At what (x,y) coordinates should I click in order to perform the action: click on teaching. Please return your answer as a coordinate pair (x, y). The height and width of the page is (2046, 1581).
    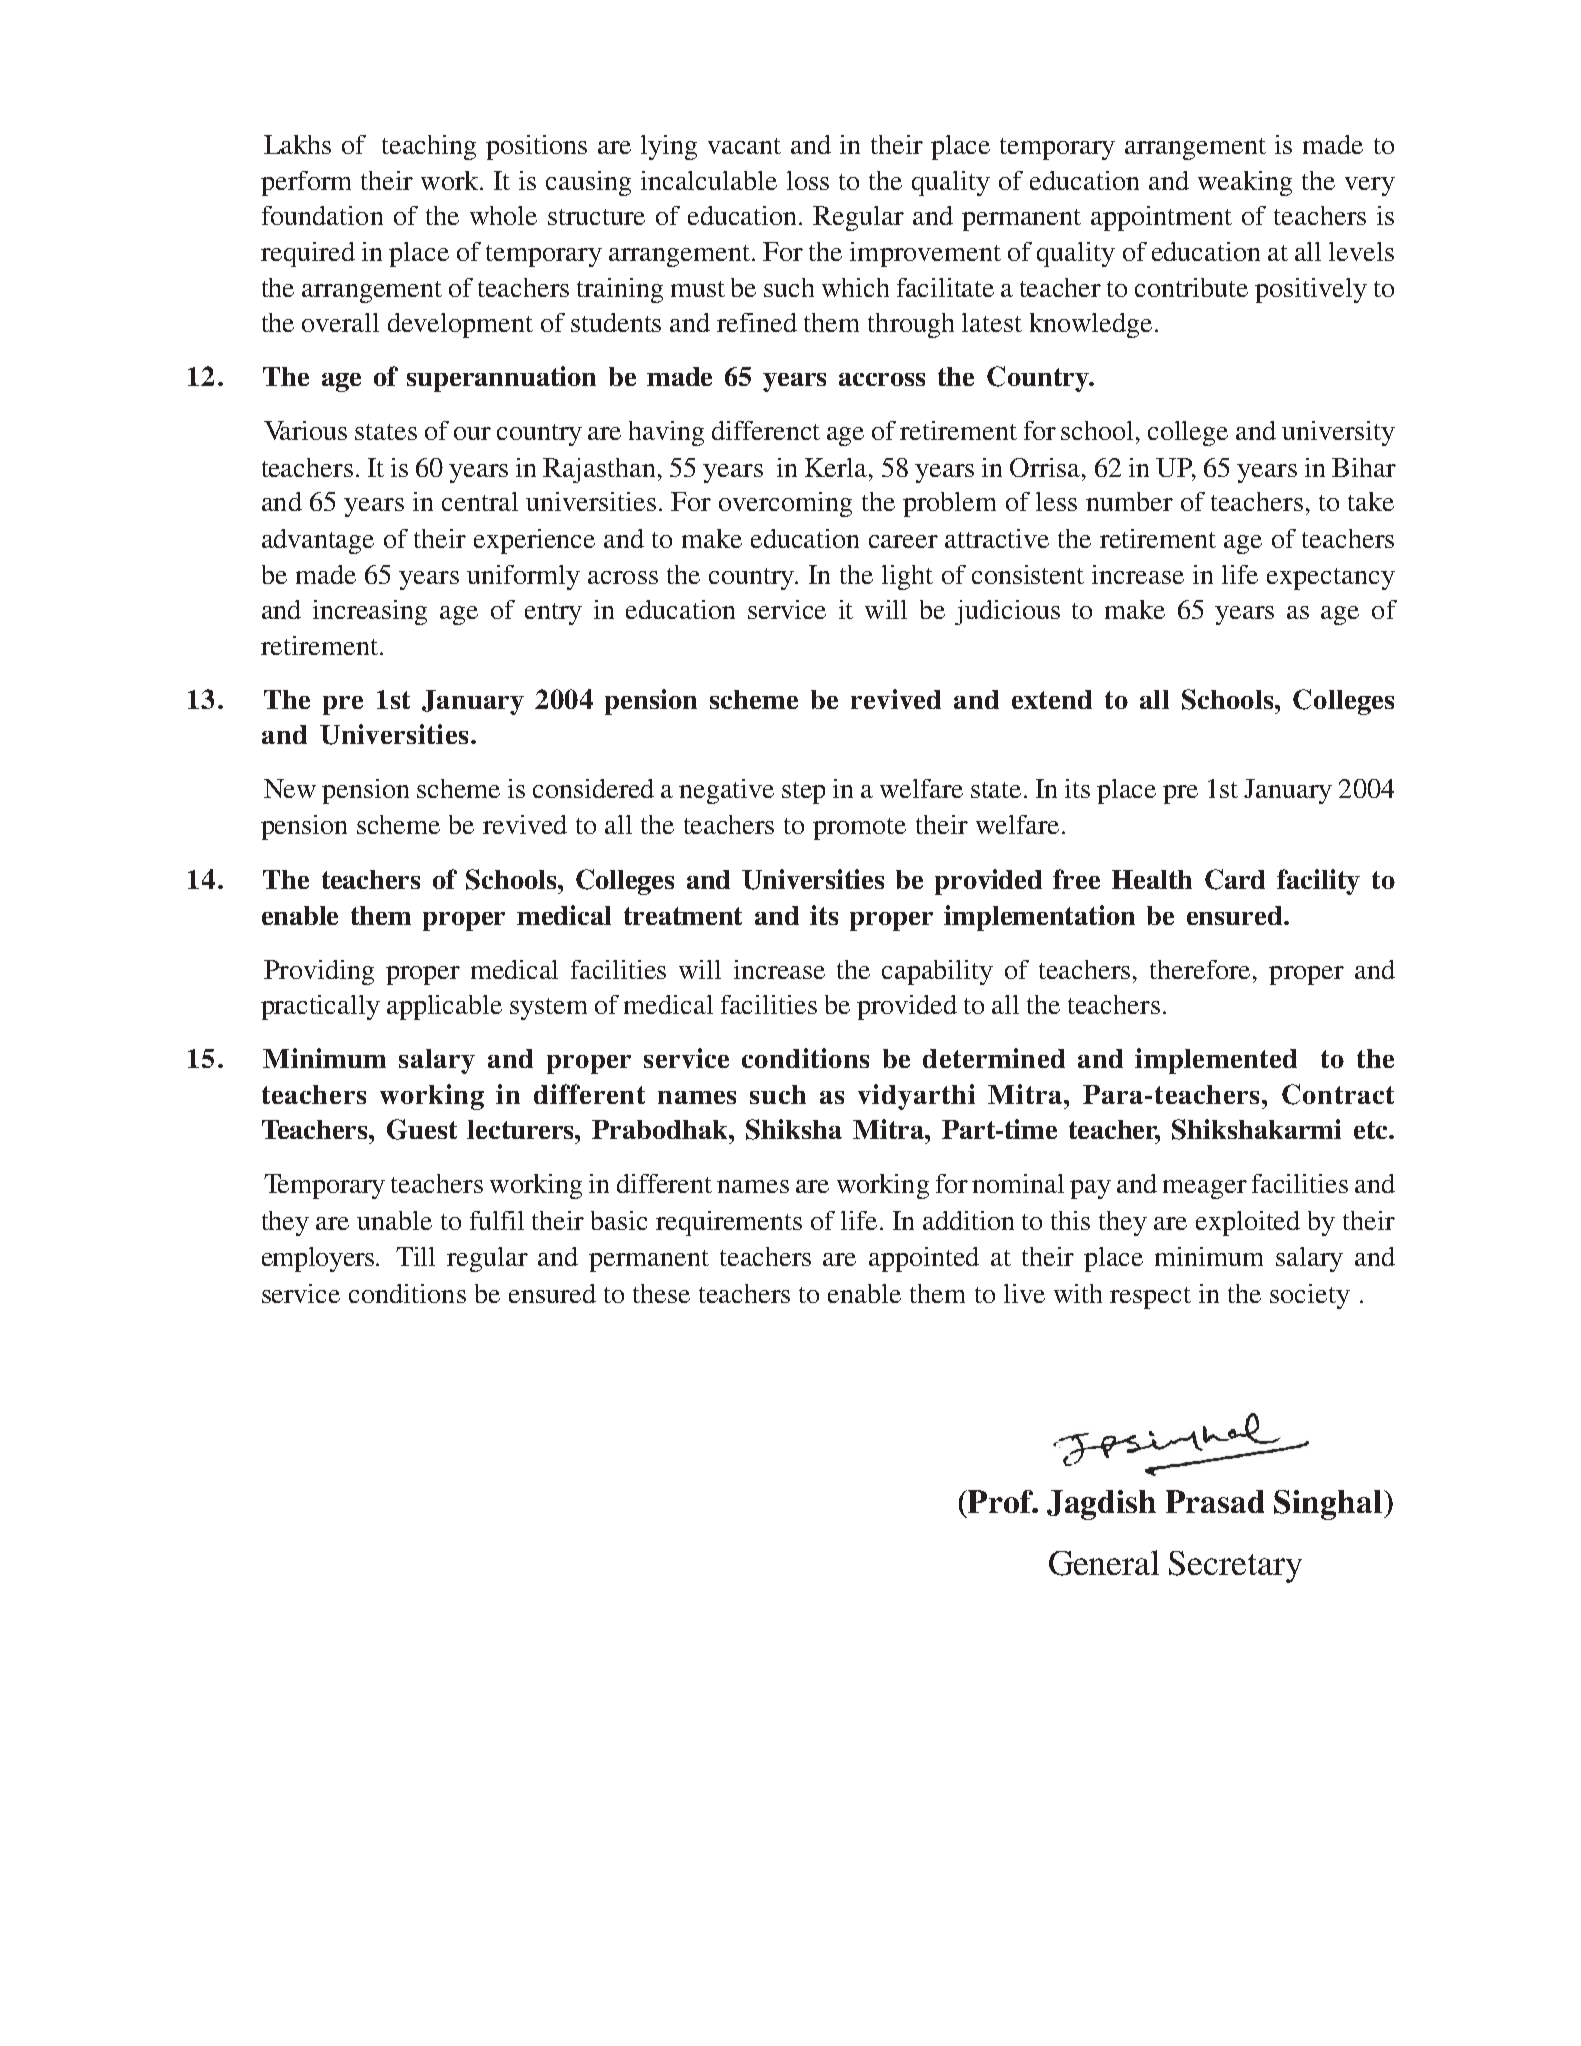
    Looking at the image, I should click on (429, 147).
